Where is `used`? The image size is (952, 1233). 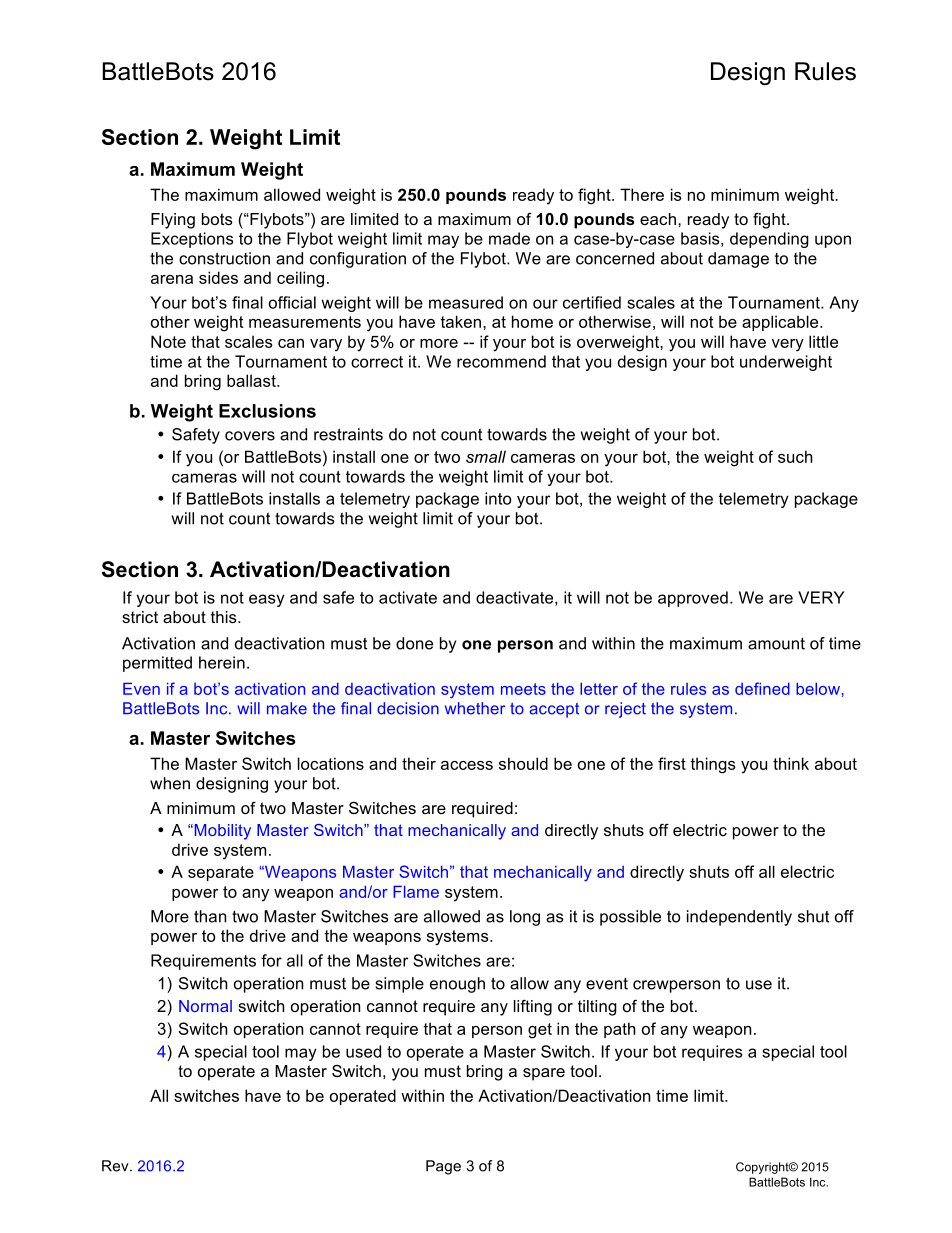 used is located at coordinates (363, 1051).
